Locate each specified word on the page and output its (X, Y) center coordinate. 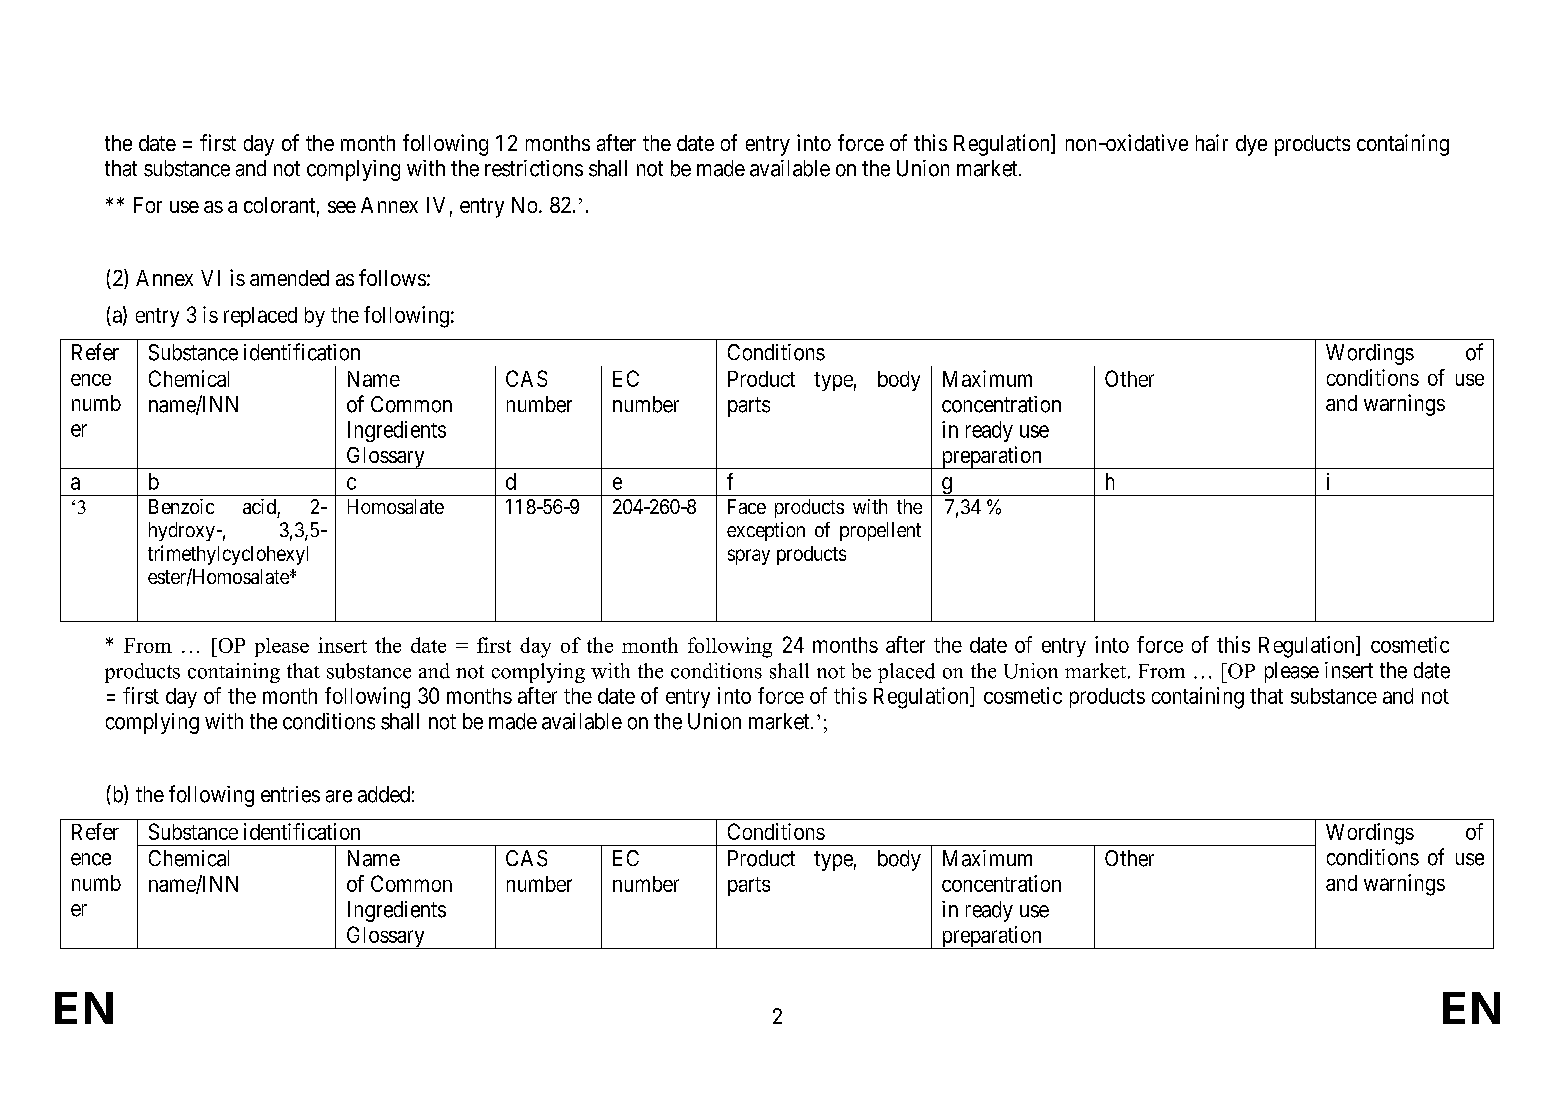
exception (766, 531)
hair (1212, 142)
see (342, 207)
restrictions (534, 168)
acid (259, 506)
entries (290, 794)
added (384, 794)
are (339, 796)
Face (747, 506)
